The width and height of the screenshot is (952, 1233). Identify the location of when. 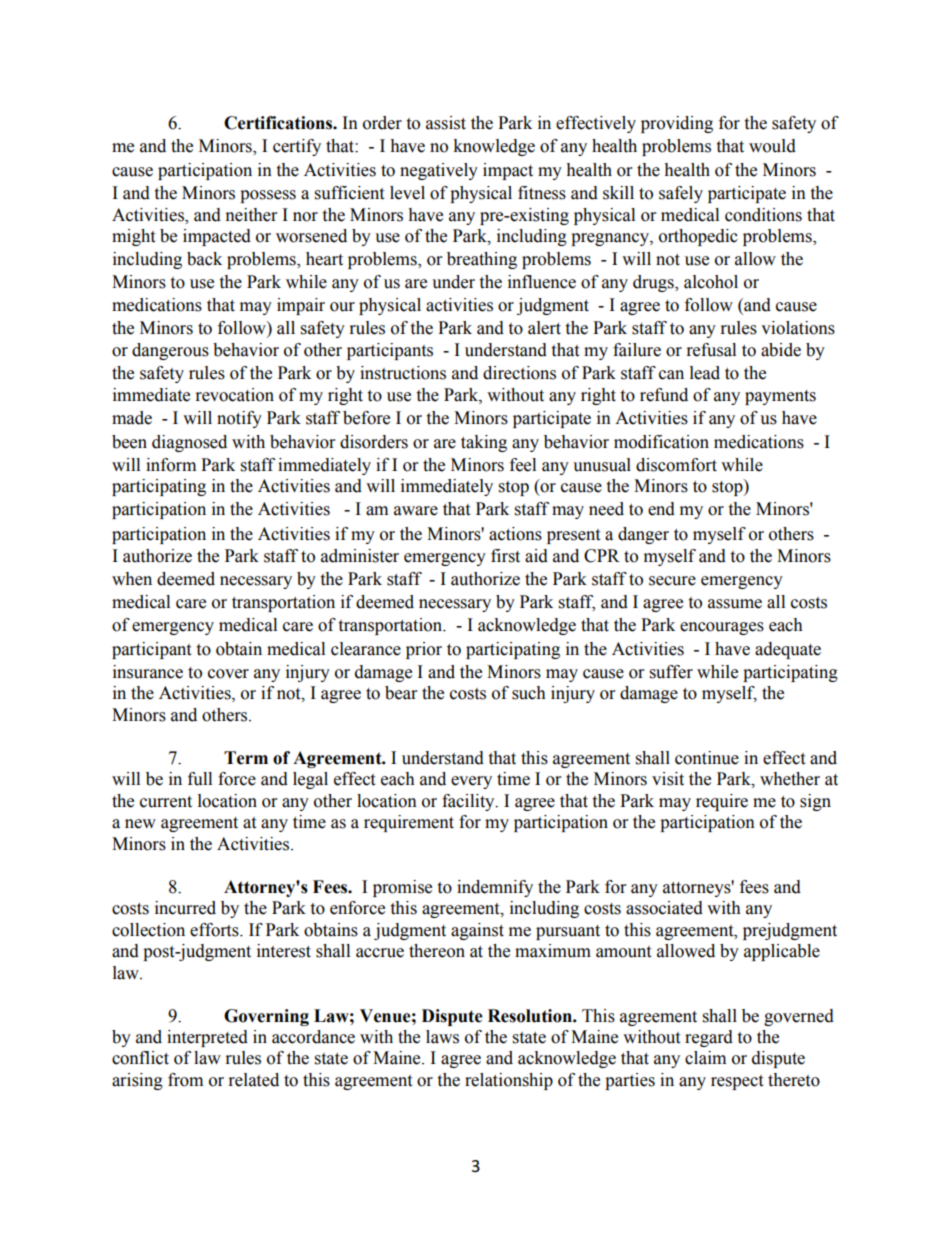
(132, 579).
